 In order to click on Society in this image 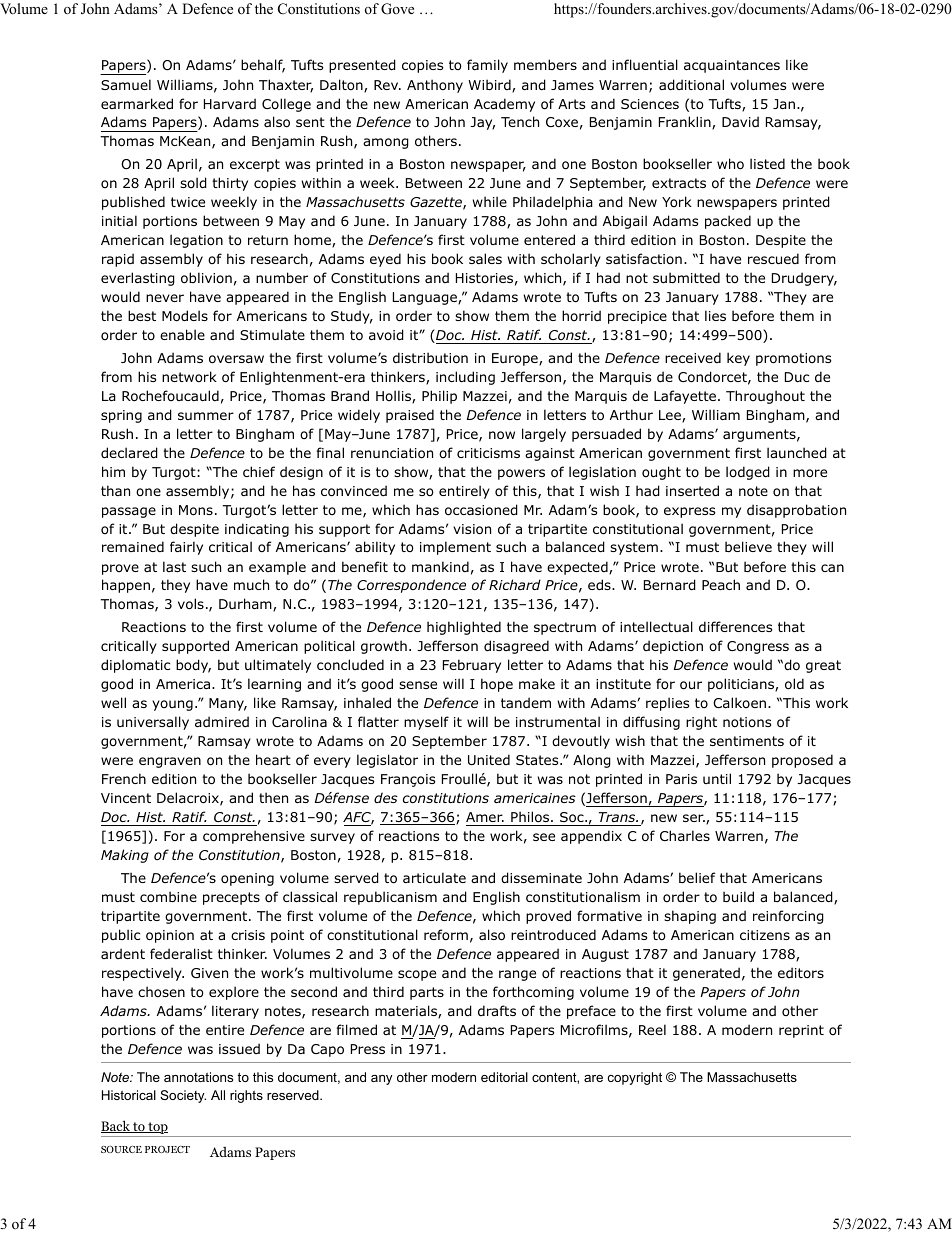, I will do `click(183, 1096)`.
